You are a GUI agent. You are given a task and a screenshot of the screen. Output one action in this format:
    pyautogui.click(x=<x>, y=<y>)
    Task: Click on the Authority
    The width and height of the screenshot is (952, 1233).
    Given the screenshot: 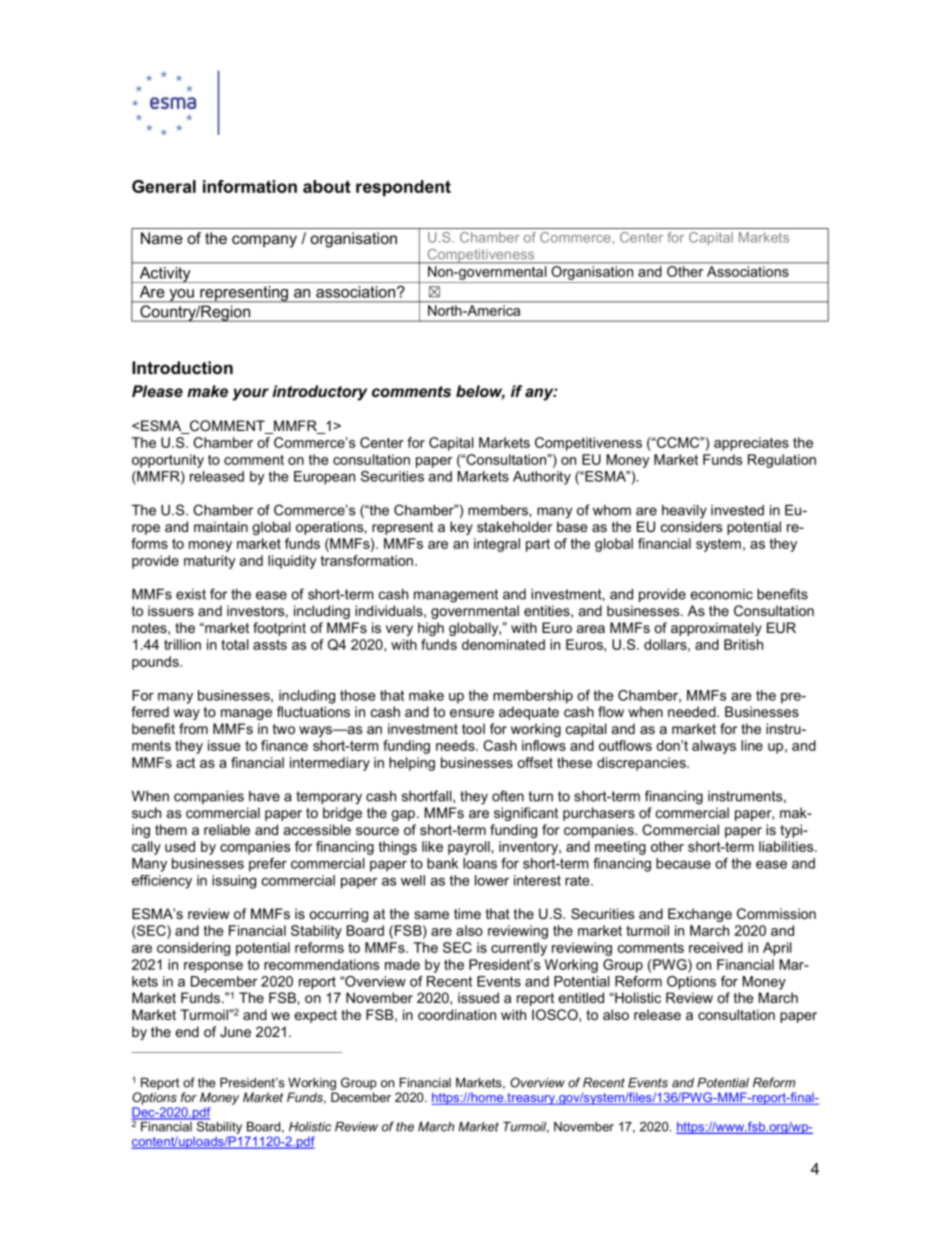 What is the action you would take?
    pyautogui.click(x=542, y=478)
